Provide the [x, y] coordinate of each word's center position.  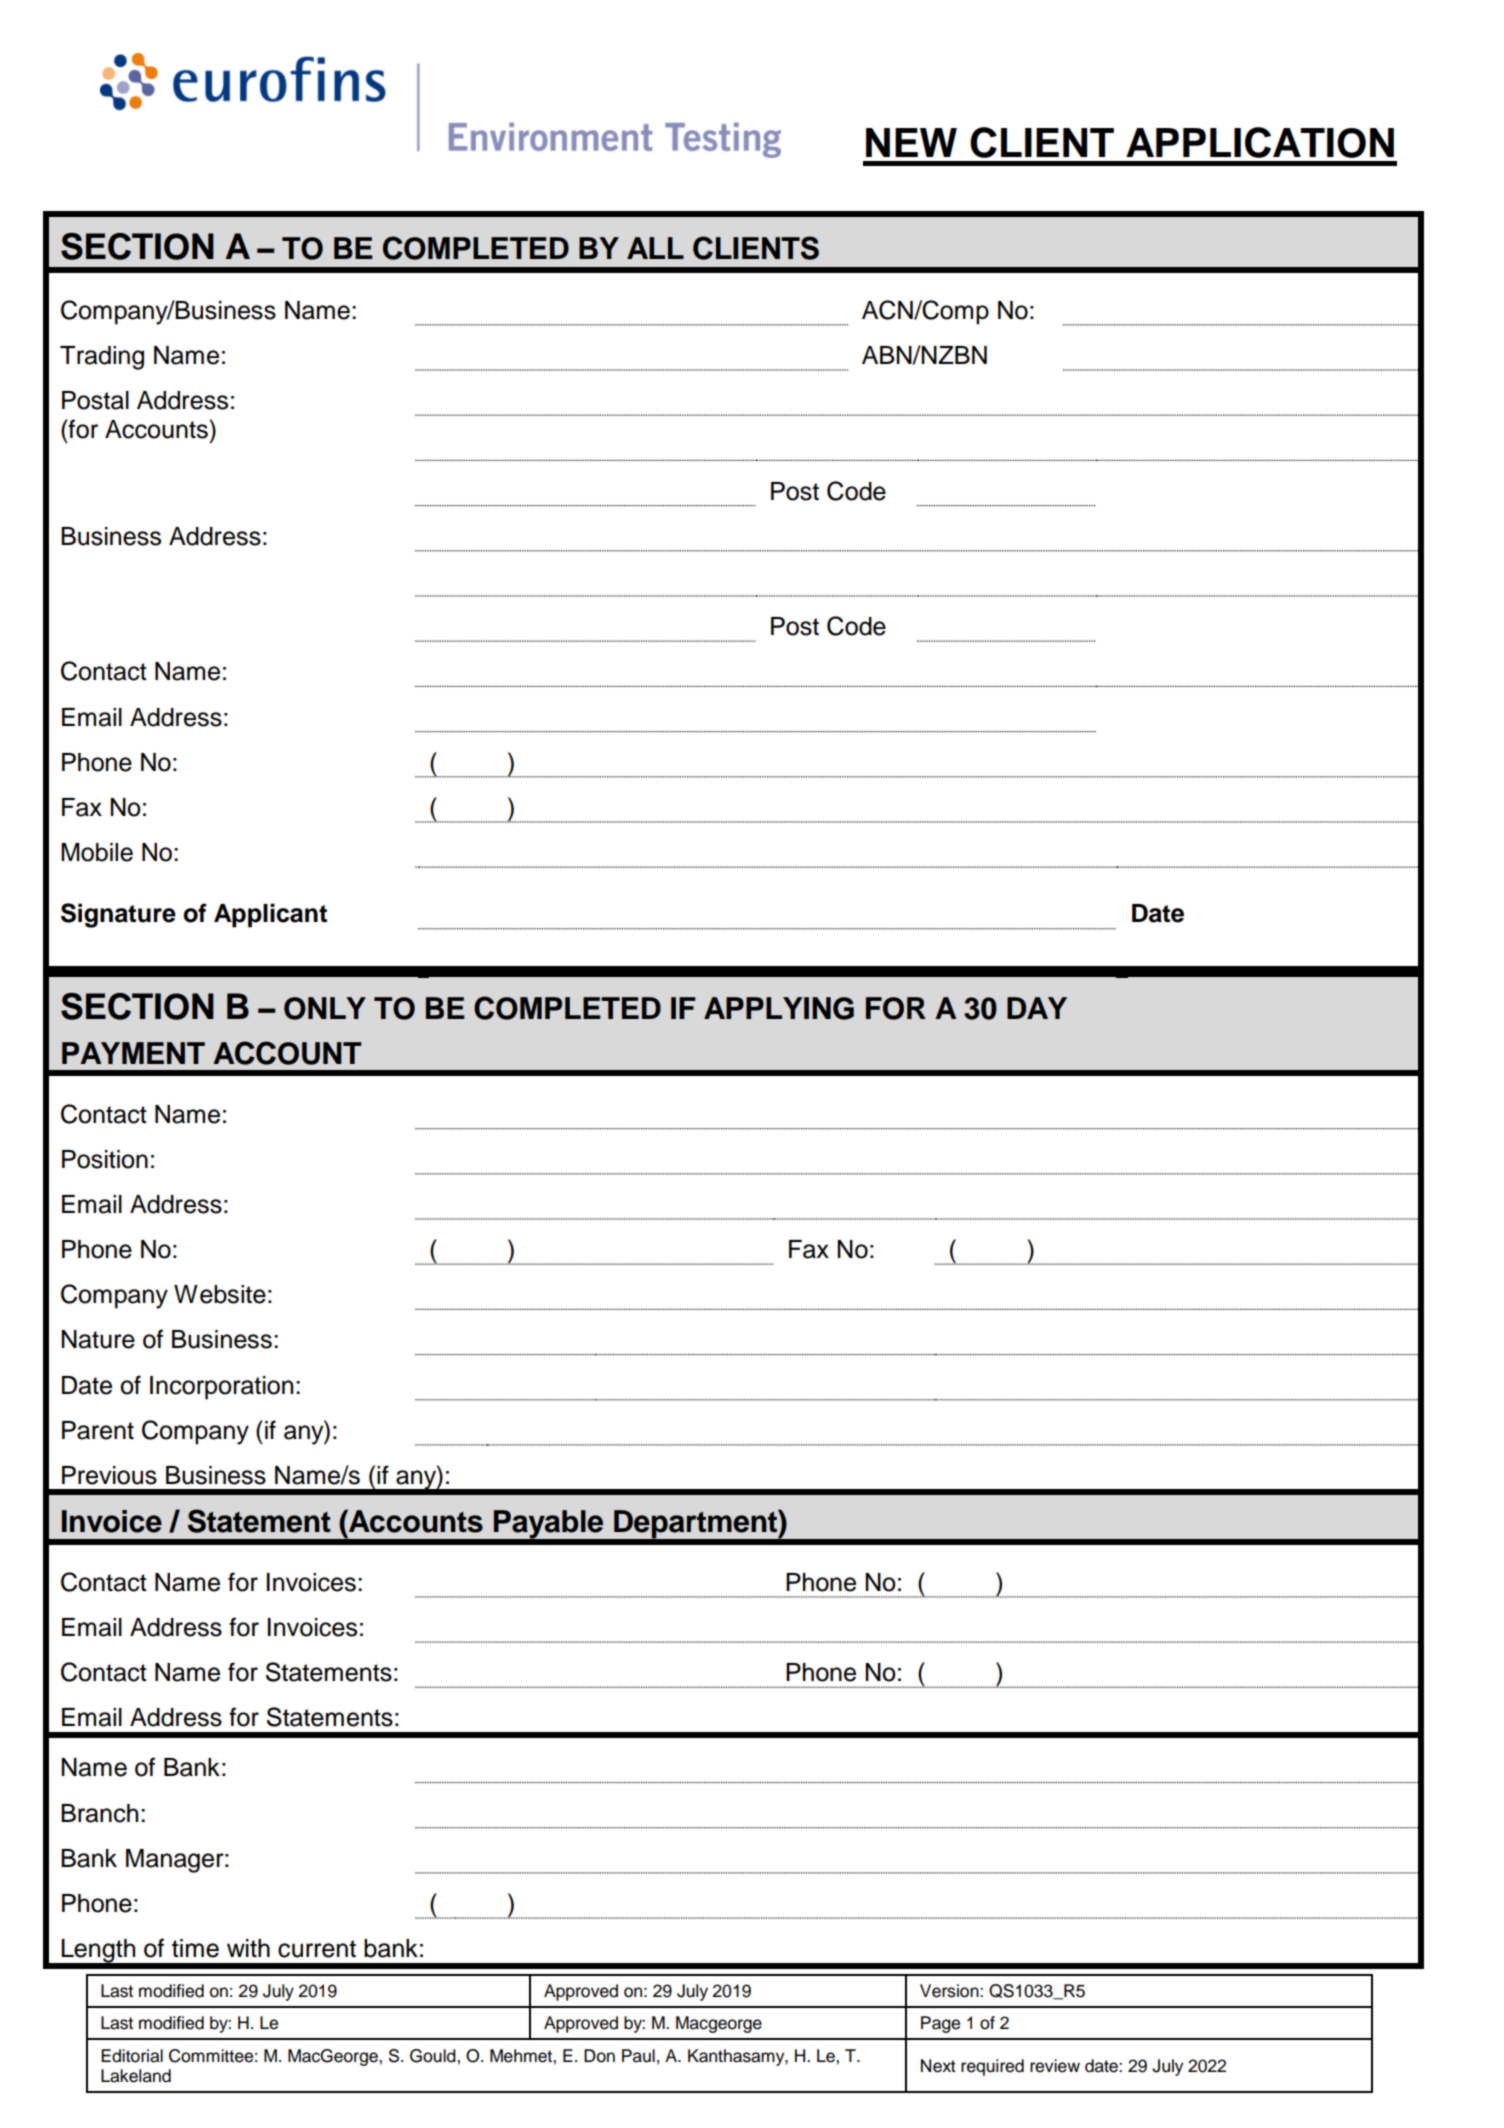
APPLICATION [1260, 142]
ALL [655, 248]
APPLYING [779, 1008]
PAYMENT [133, 1053]
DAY [1037, 1008]
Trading [102, 358]
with [248, 1948]
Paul [638, 2056]
